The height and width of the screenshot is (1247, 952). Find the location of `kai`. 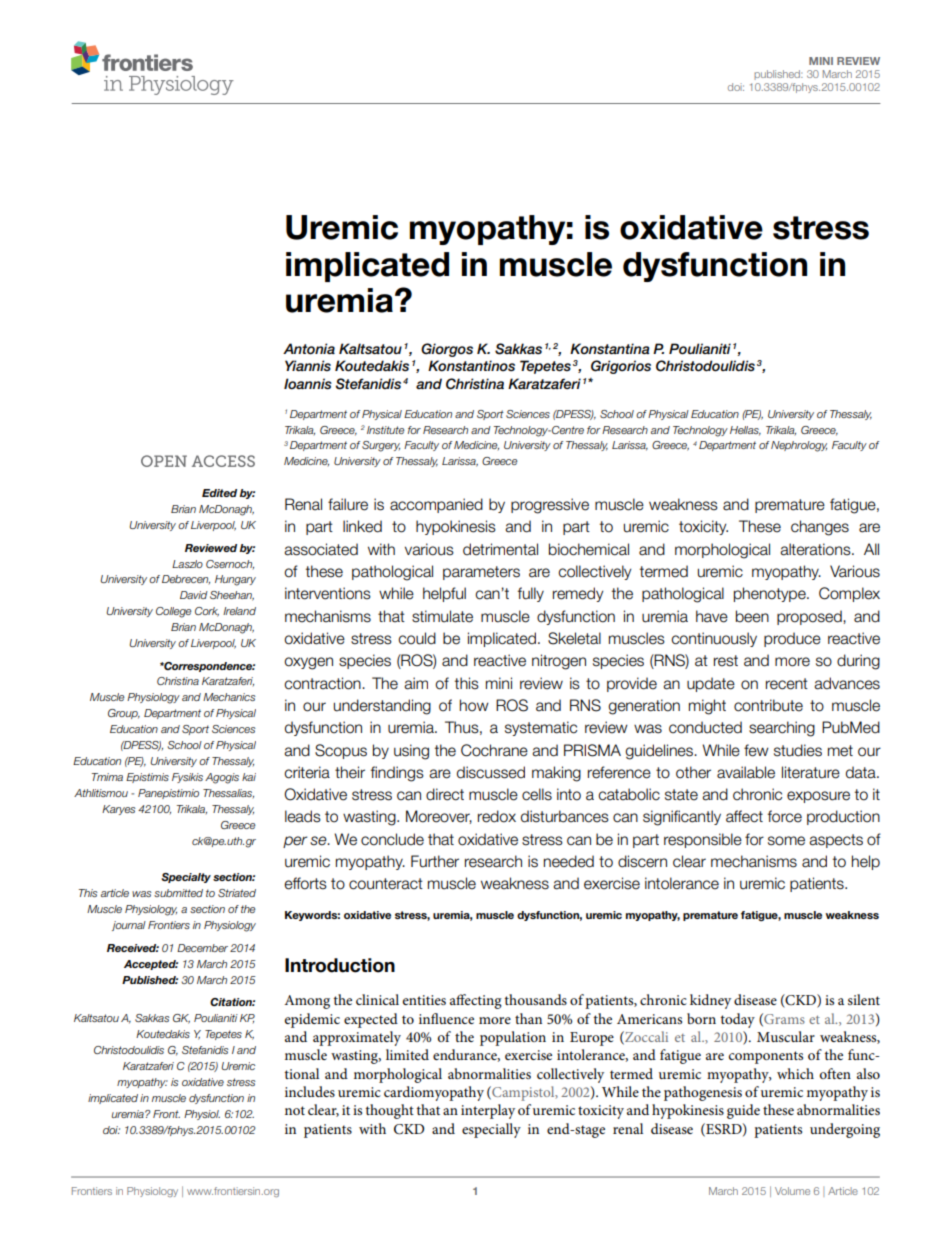

kai is located at coordinates (249, 777).
